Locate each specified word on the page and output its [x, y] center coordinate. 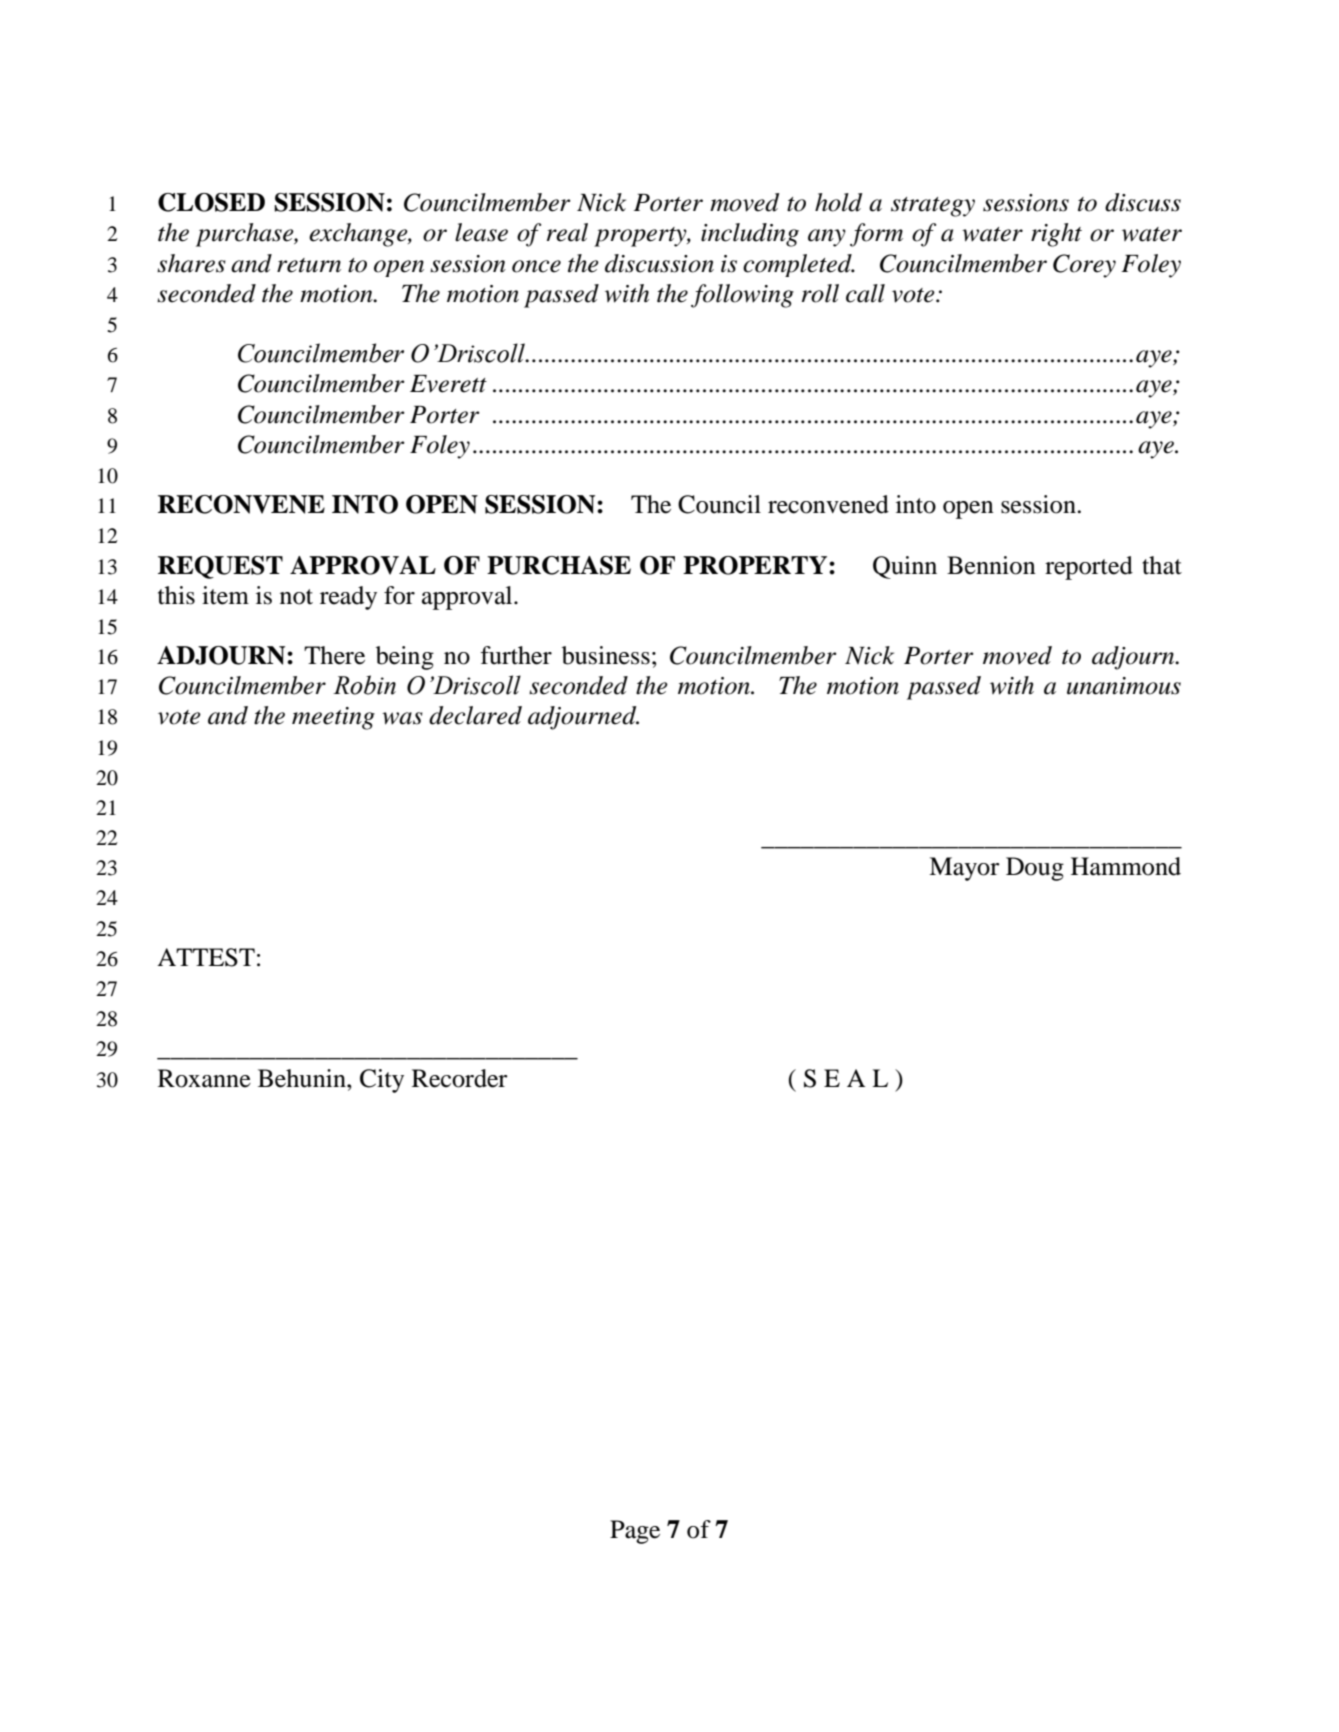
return [309, 265]
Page [635, 1532]
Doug [1035, 869]
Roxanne [204, 1078]
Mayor [964, 869]
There [334, 655]
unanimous [1124, 686]
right [1056, 235]
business [606, 655]
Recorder [460, 1078]
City [382, 1081]
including [750, 235]
